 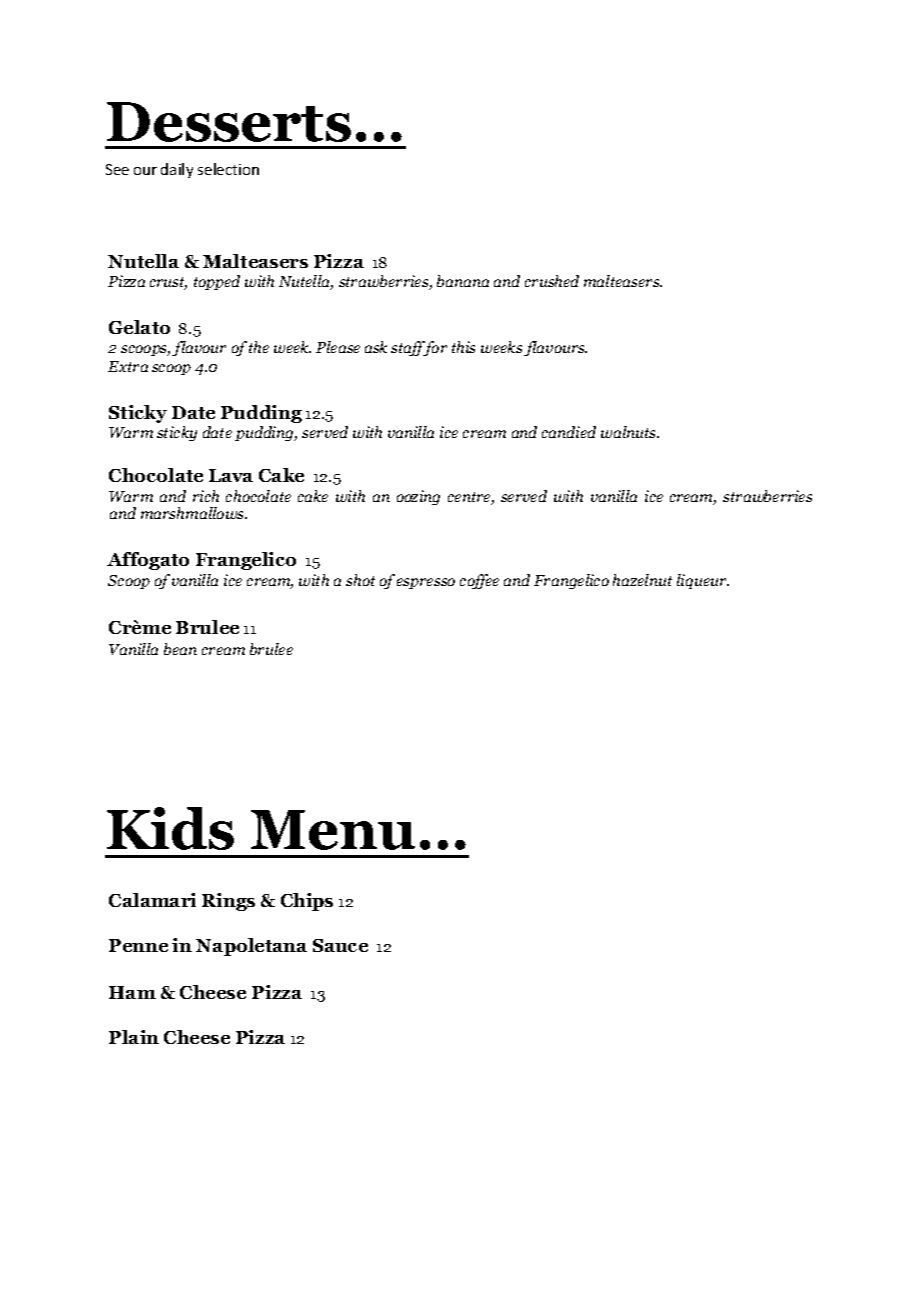 I want to click on for, so click(x=434, y=348).
